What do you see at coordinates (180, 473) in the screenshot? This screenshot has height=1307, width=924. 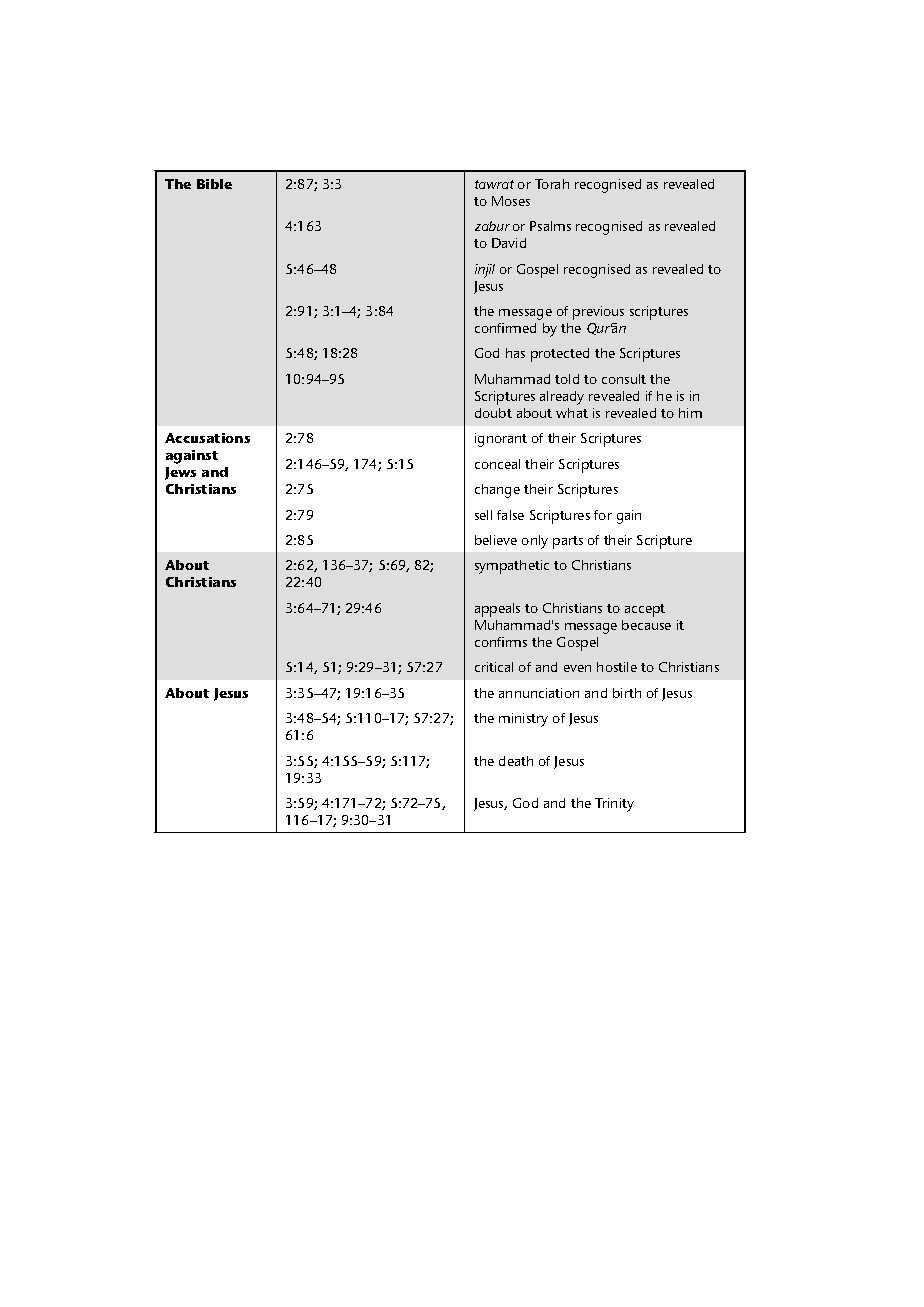 I see `Jews` at bounding box center [180, 473].
